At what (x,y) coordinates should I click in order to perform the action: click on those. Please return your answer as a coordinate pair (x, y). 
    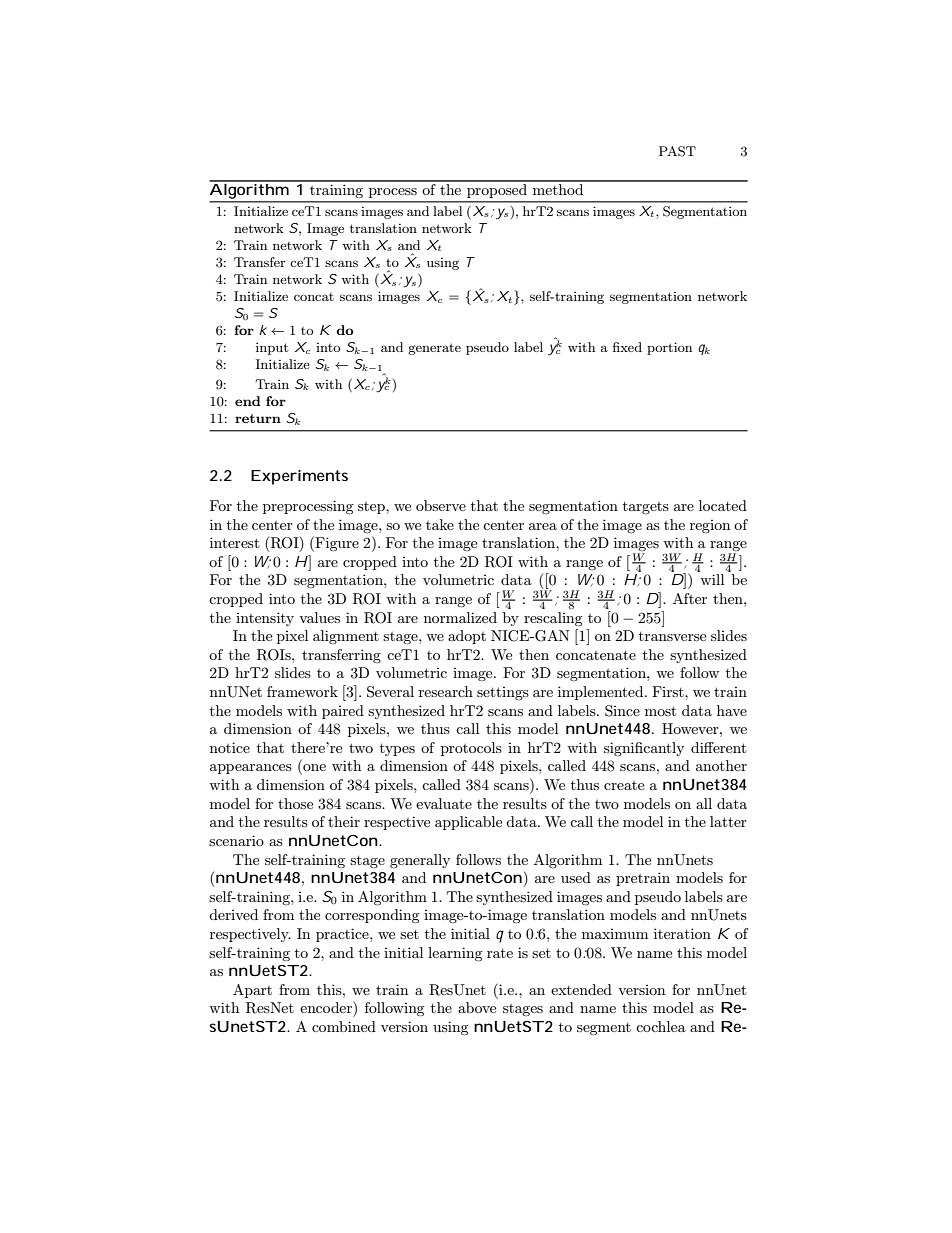
    Looking at the image, I should click on (295, 803).
